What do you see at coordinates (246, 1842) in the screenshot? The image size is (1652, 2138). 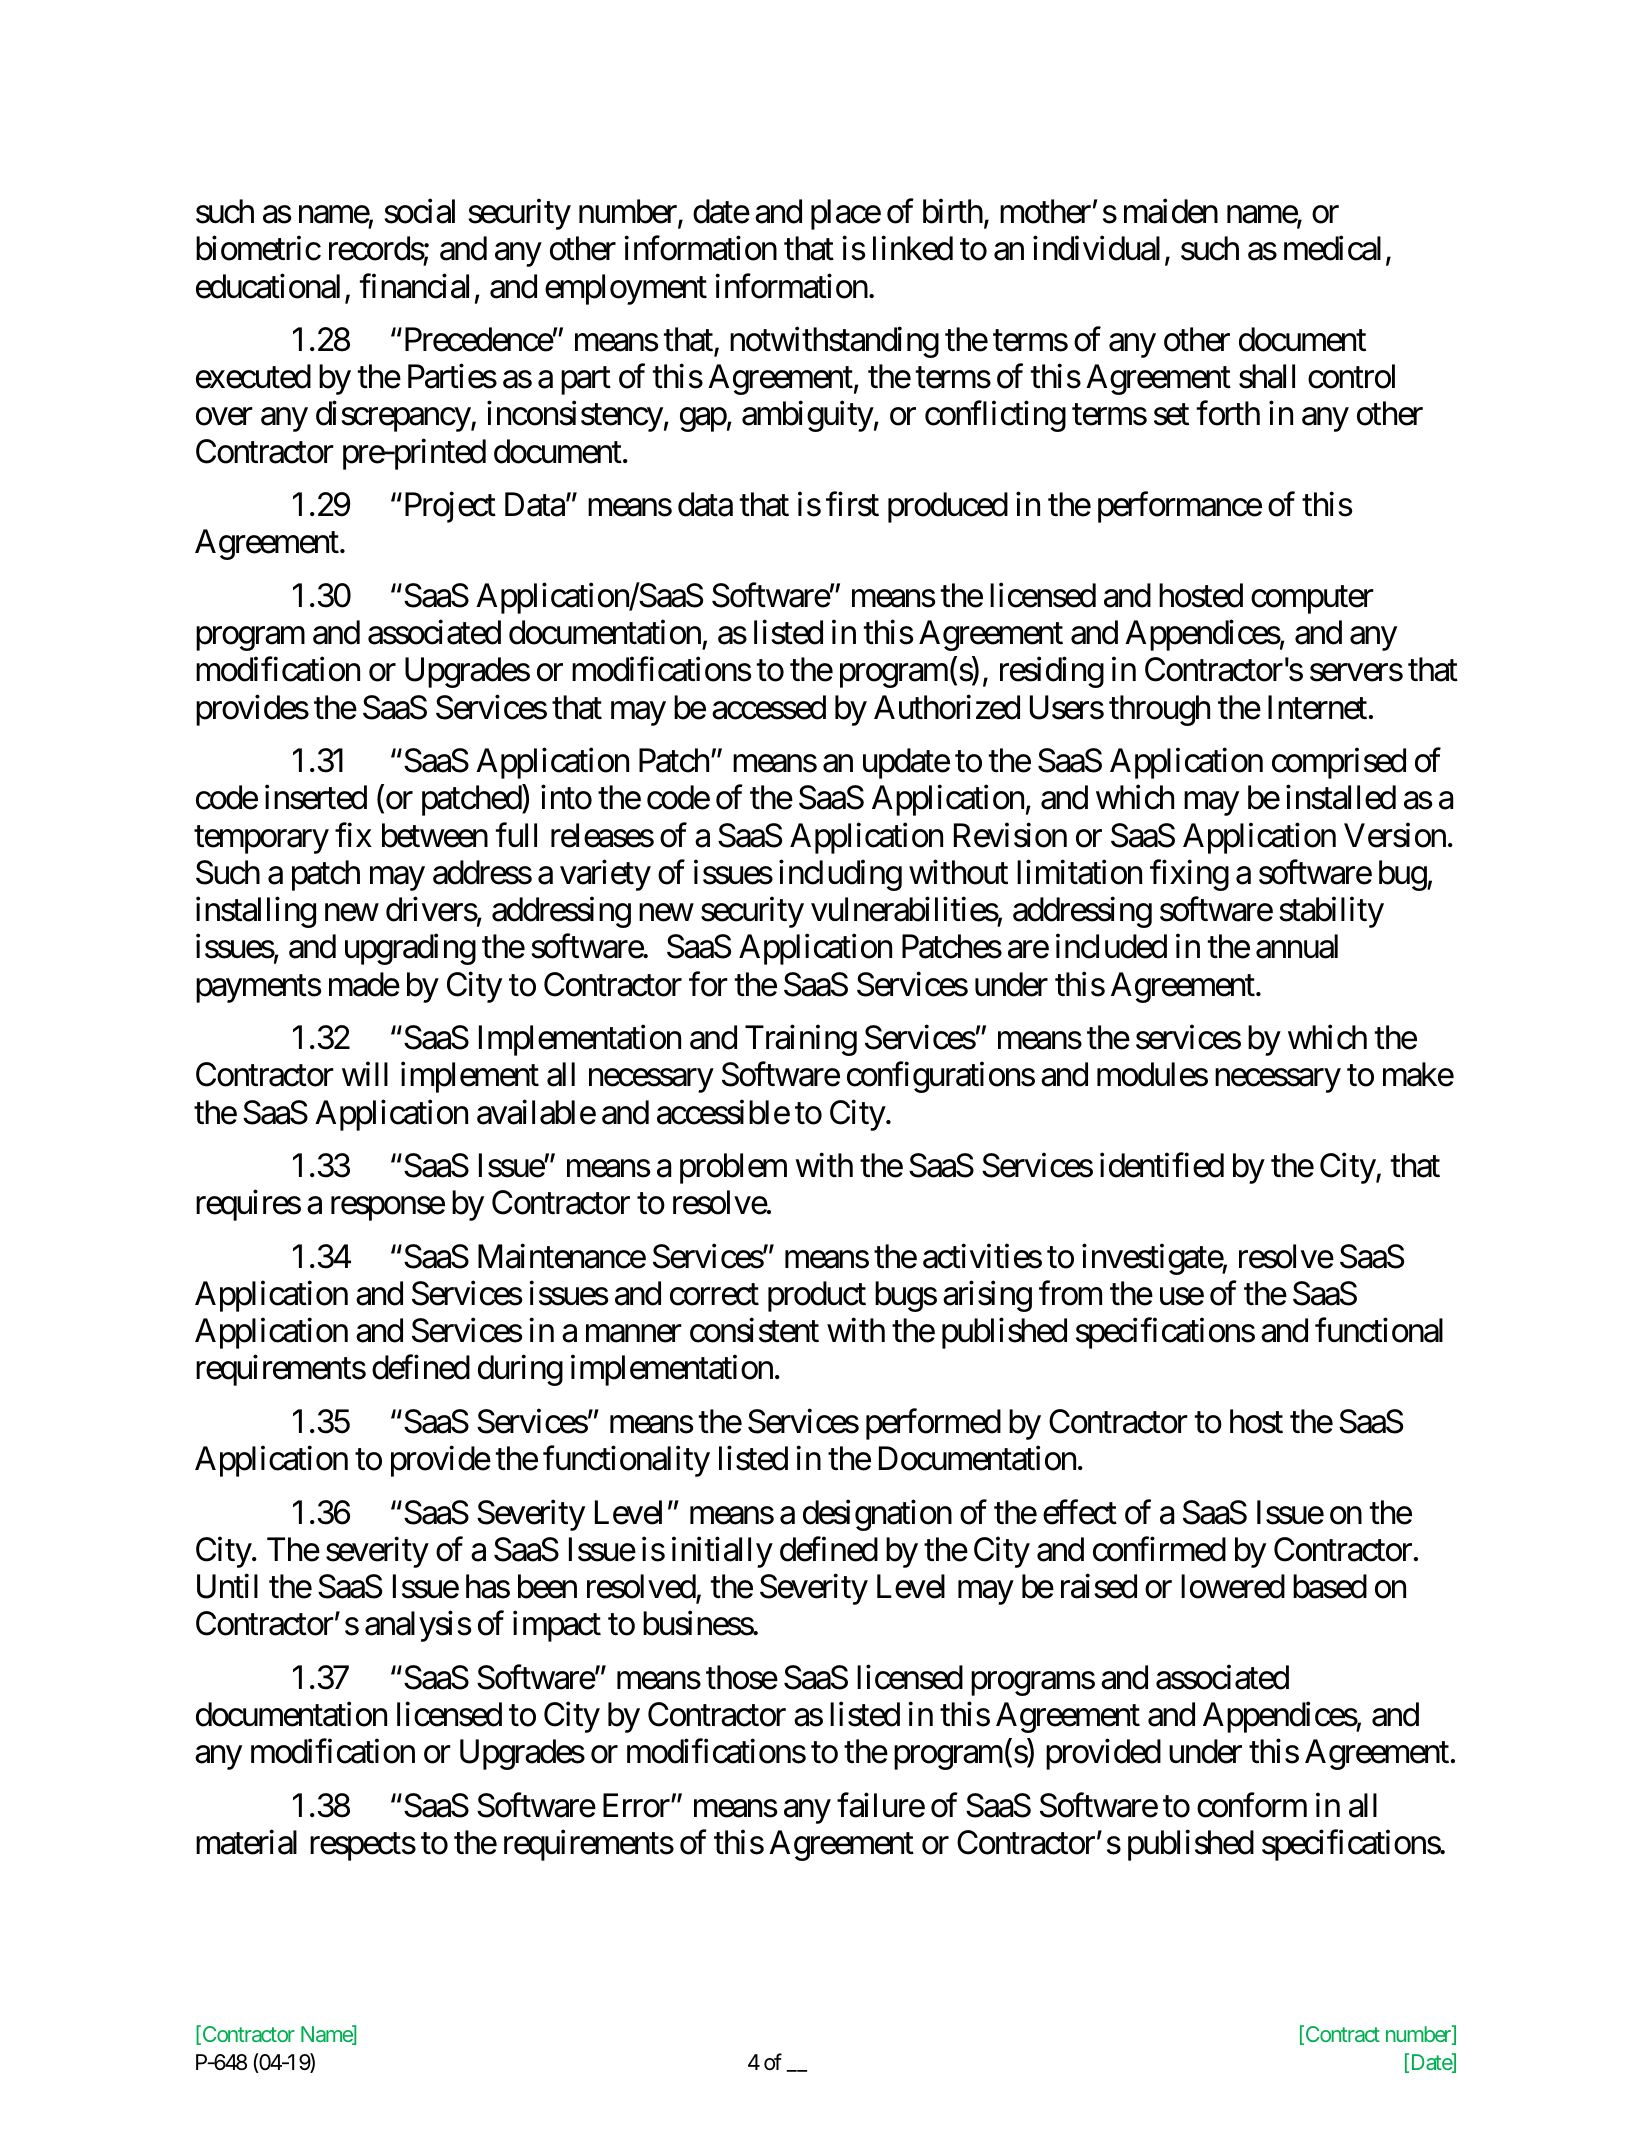 I see `material` at bounding box center [246, 1842].
